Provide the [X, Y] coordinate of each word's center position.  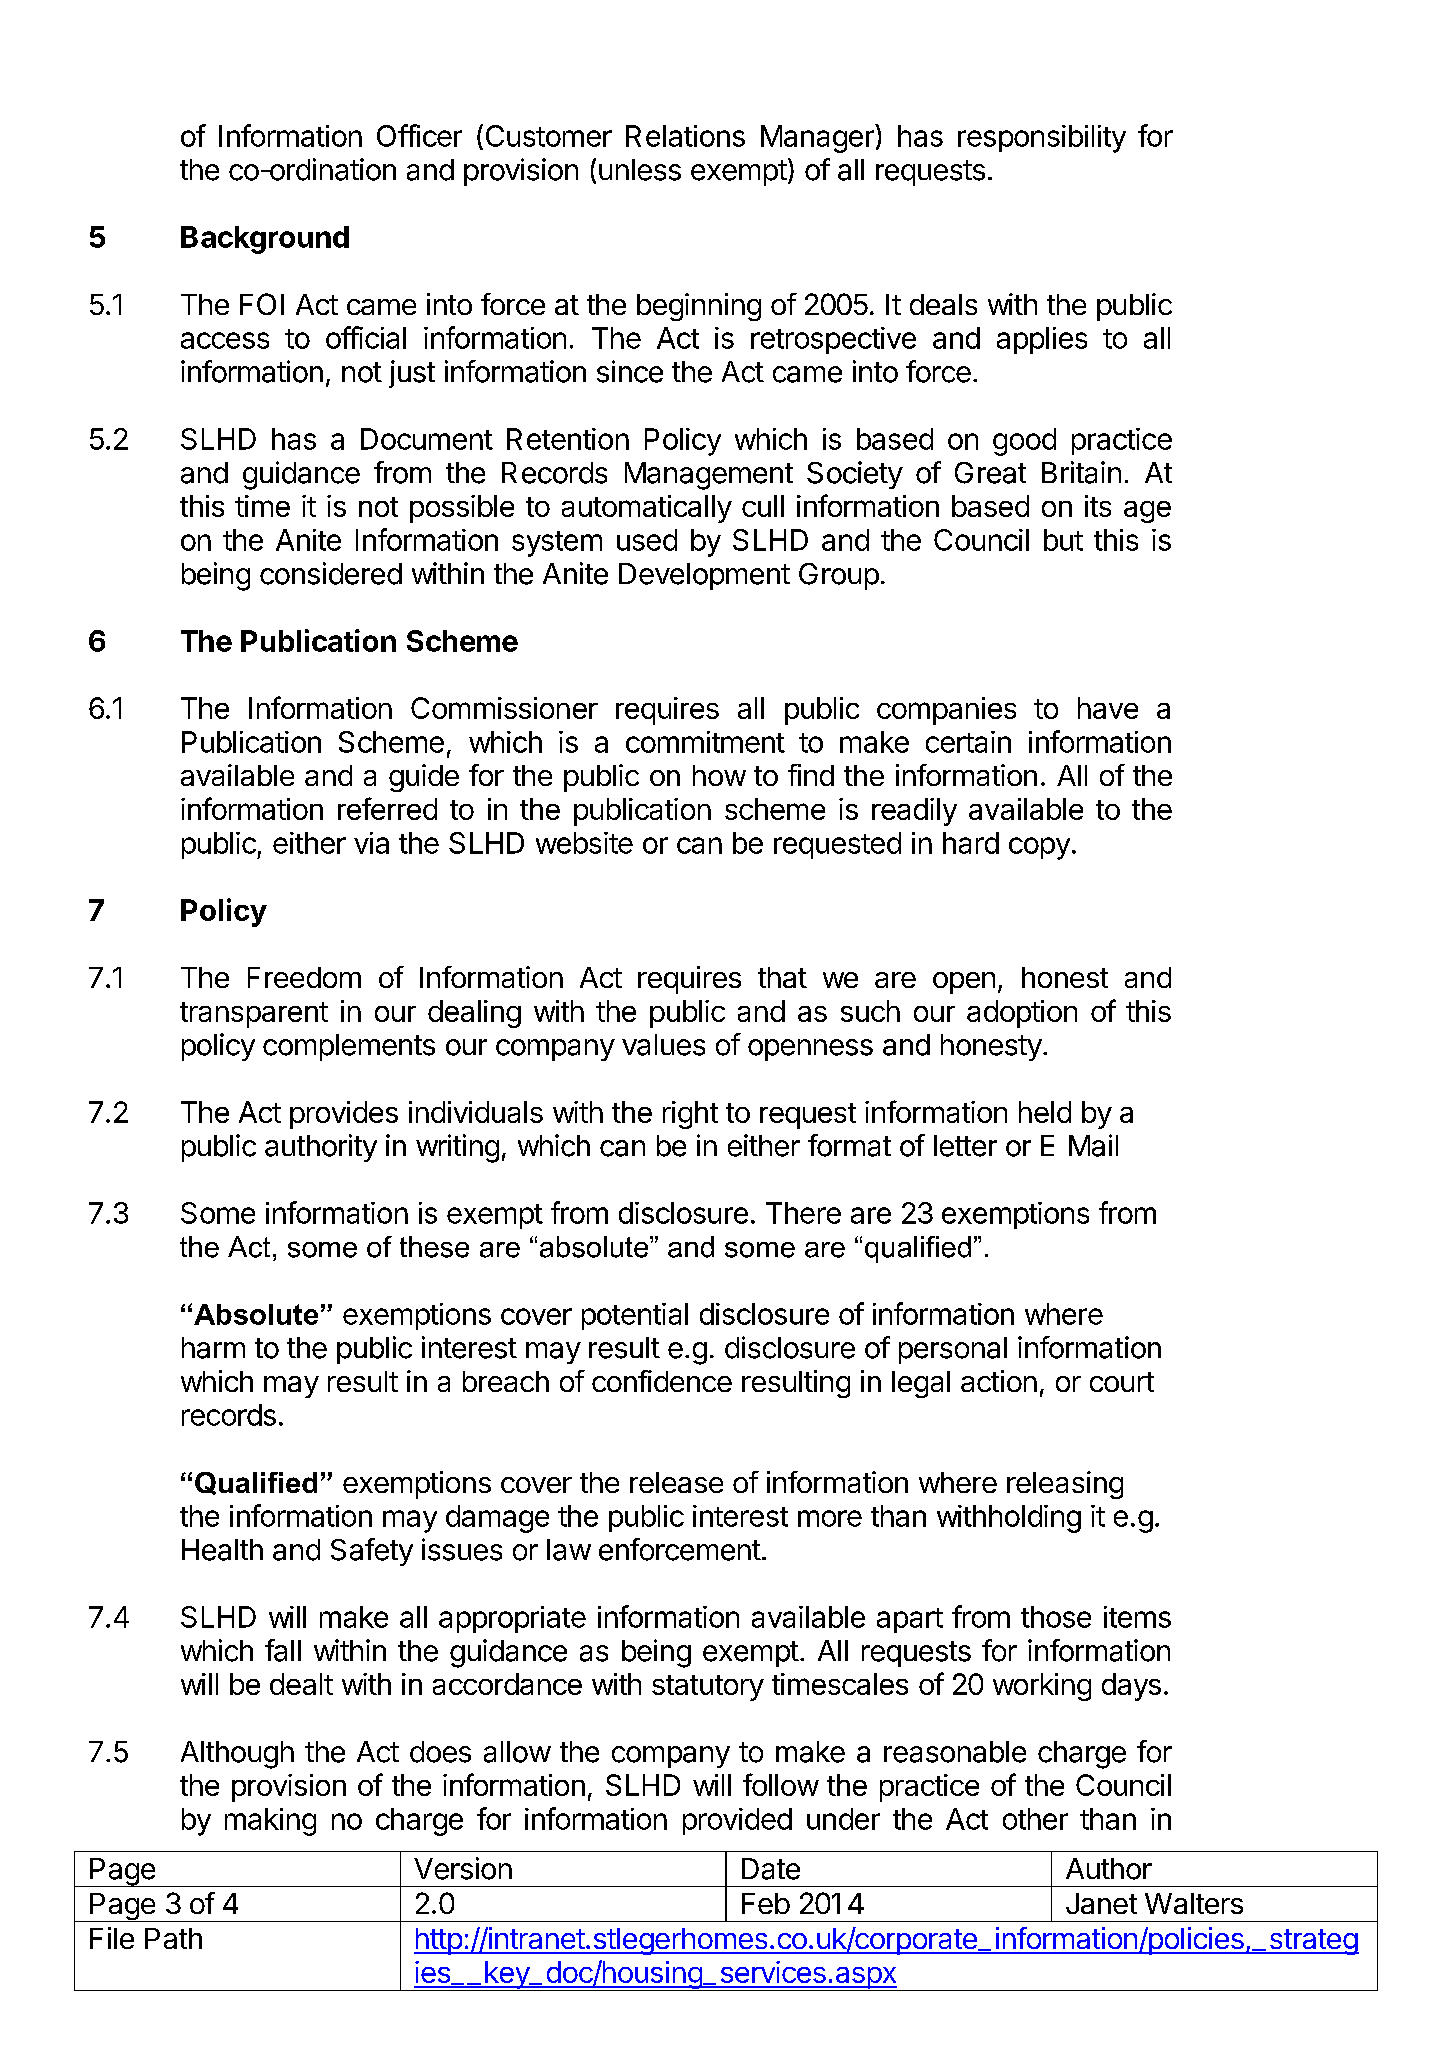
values [663, 1045]
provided [737, 1821]
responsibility [1042, 139]
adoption [1022, 1014]
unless [640, 170]
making [270, 1822]
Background [265, 240]
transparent [254, 1015]
